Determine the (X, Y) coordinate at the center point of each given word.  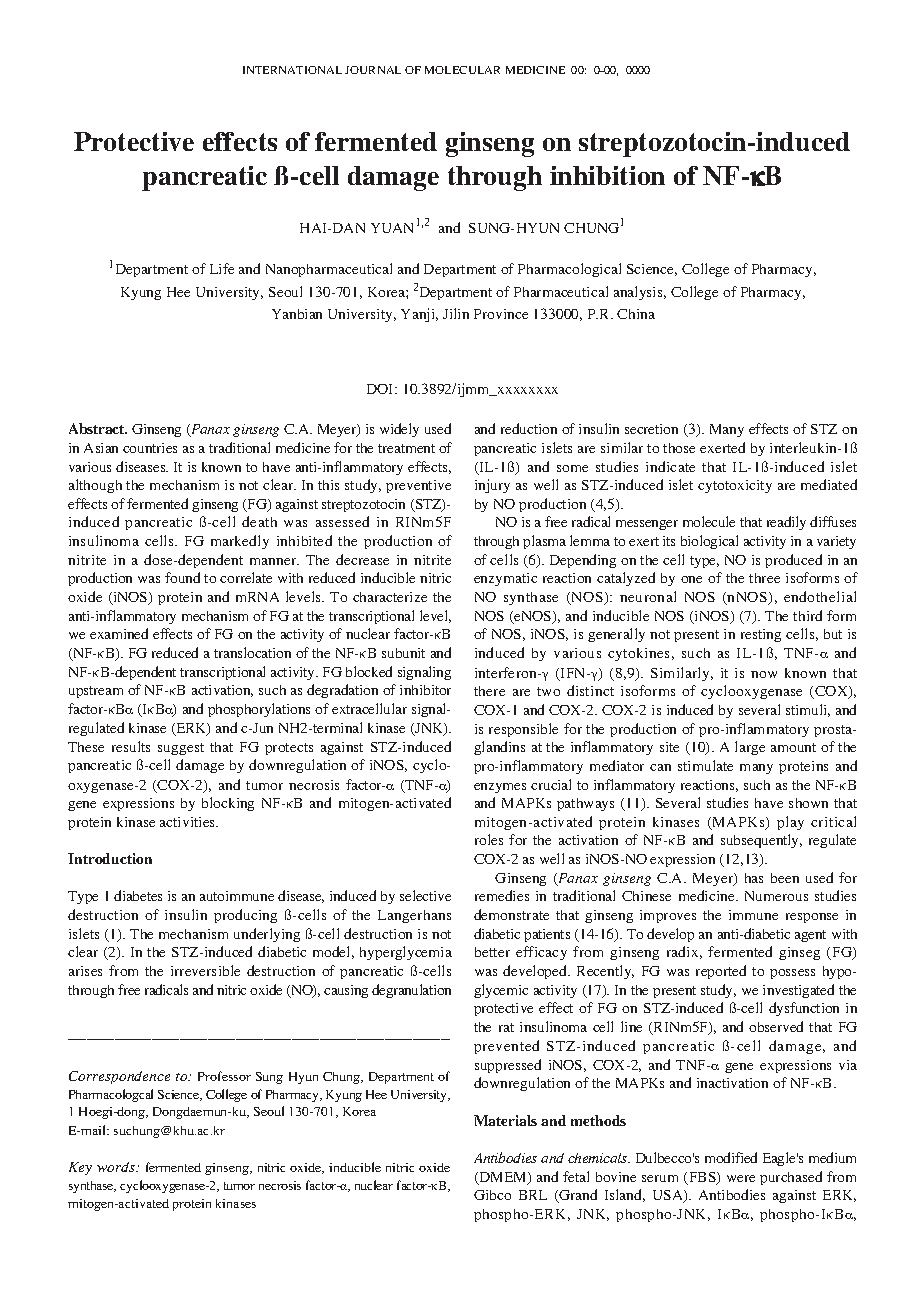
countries (150, 448)
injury (492, 486)
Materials (505, 1120)
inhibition (607, 175)
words (117, 1167)
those (679, 448)
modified (731, 1157)
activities (189, 822)
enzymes (500, 788)
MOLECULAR (462, 70)
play (790, 823)
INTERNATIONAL (292, 70)
